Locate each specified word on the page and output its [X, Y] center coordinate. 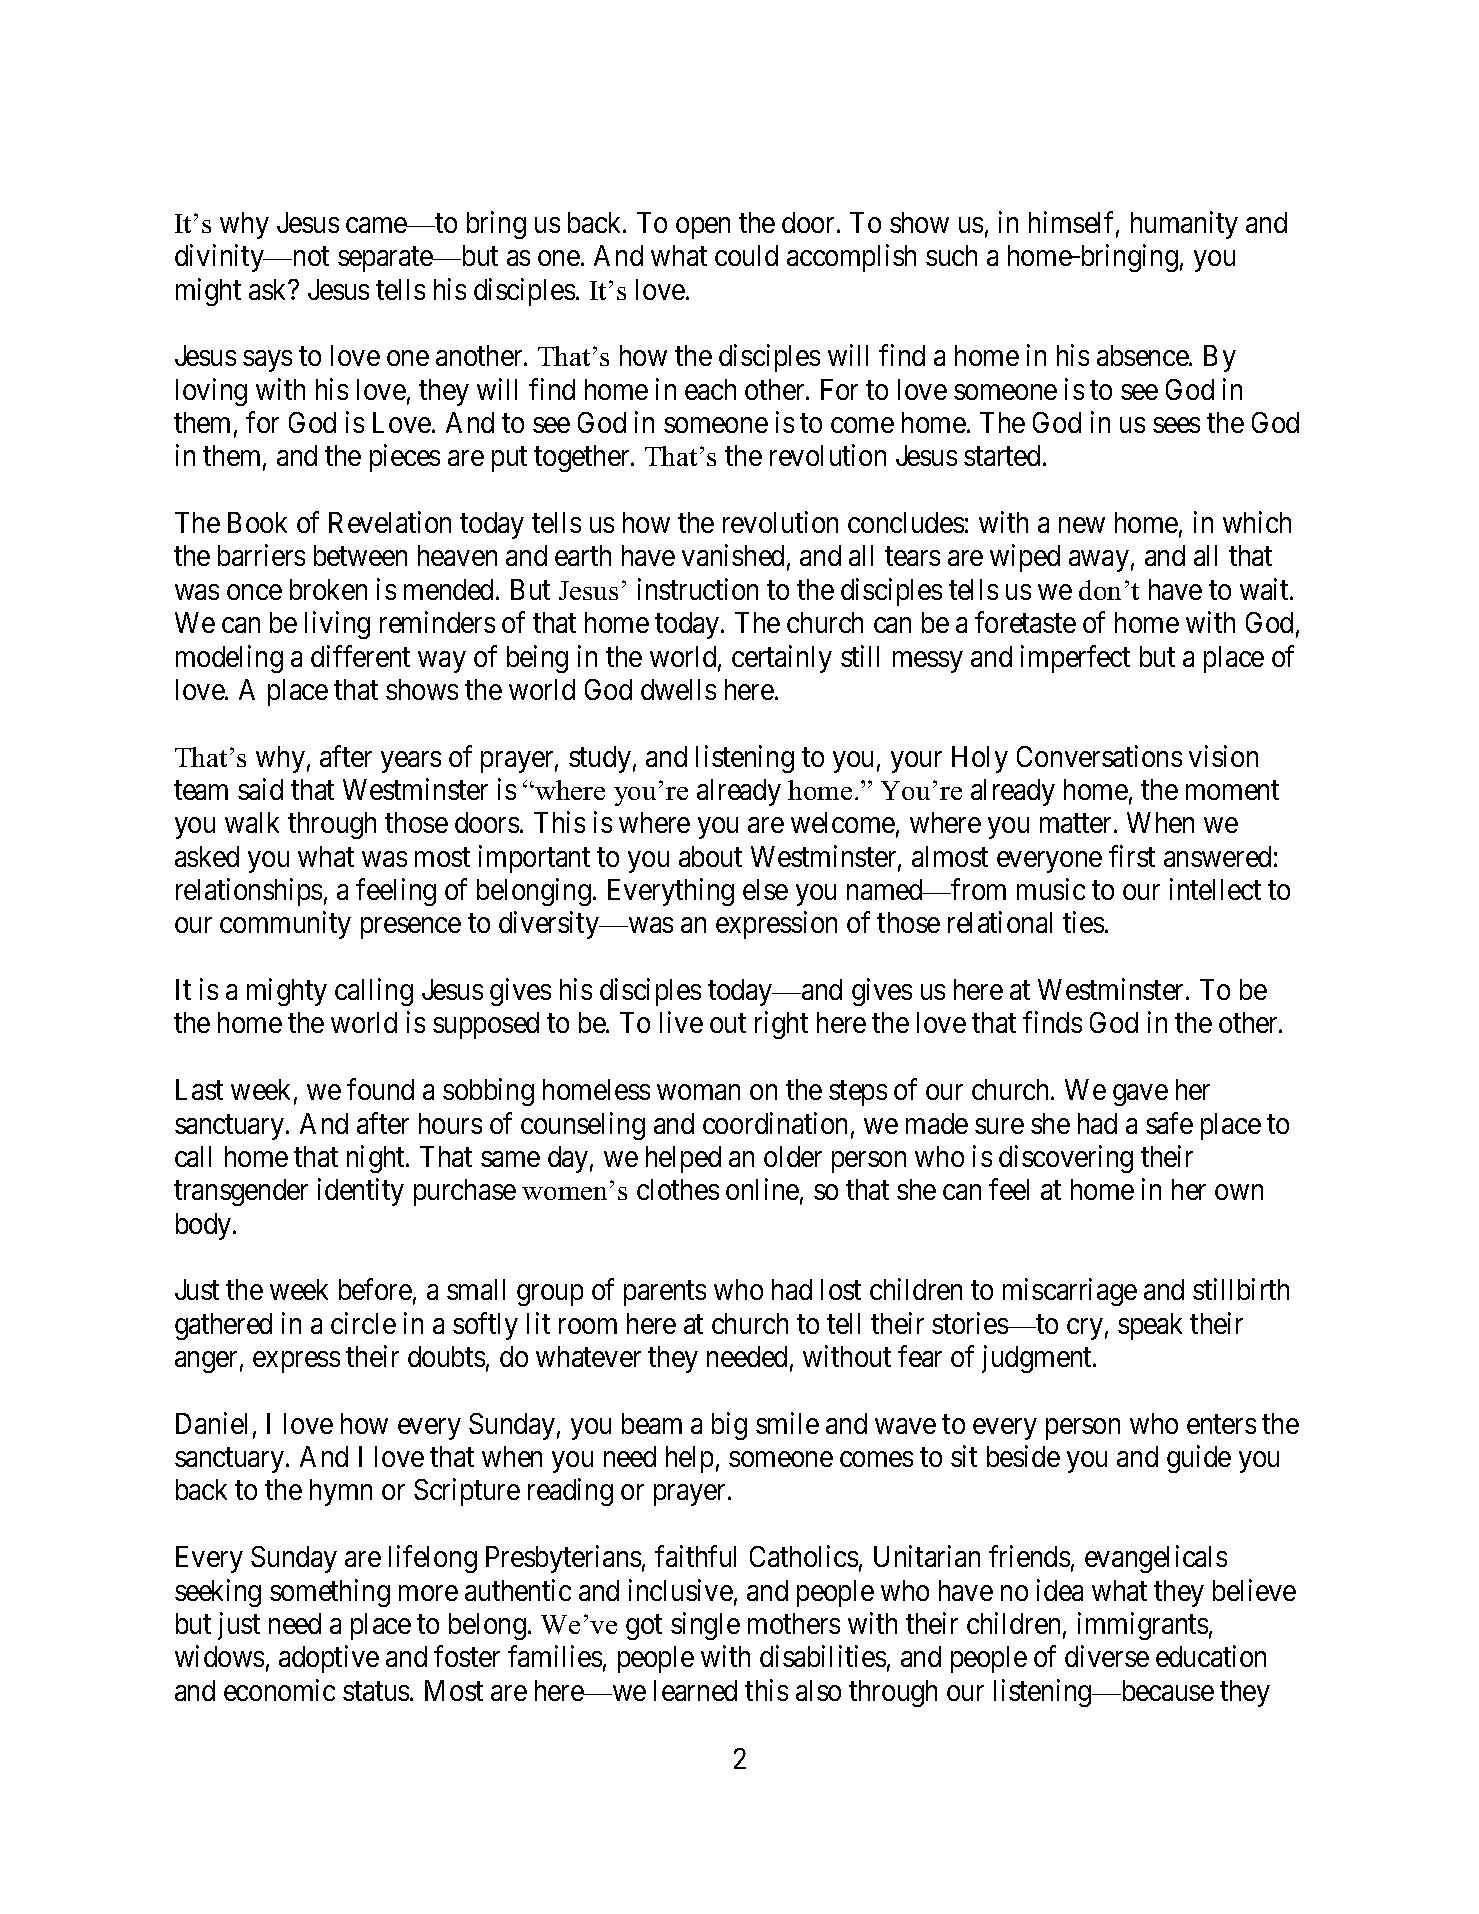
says [267, 361]
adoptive [329, 1659]
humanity [1184, 225]
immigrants [1143, 1626]
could [746, 255]
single [705, 1626]
